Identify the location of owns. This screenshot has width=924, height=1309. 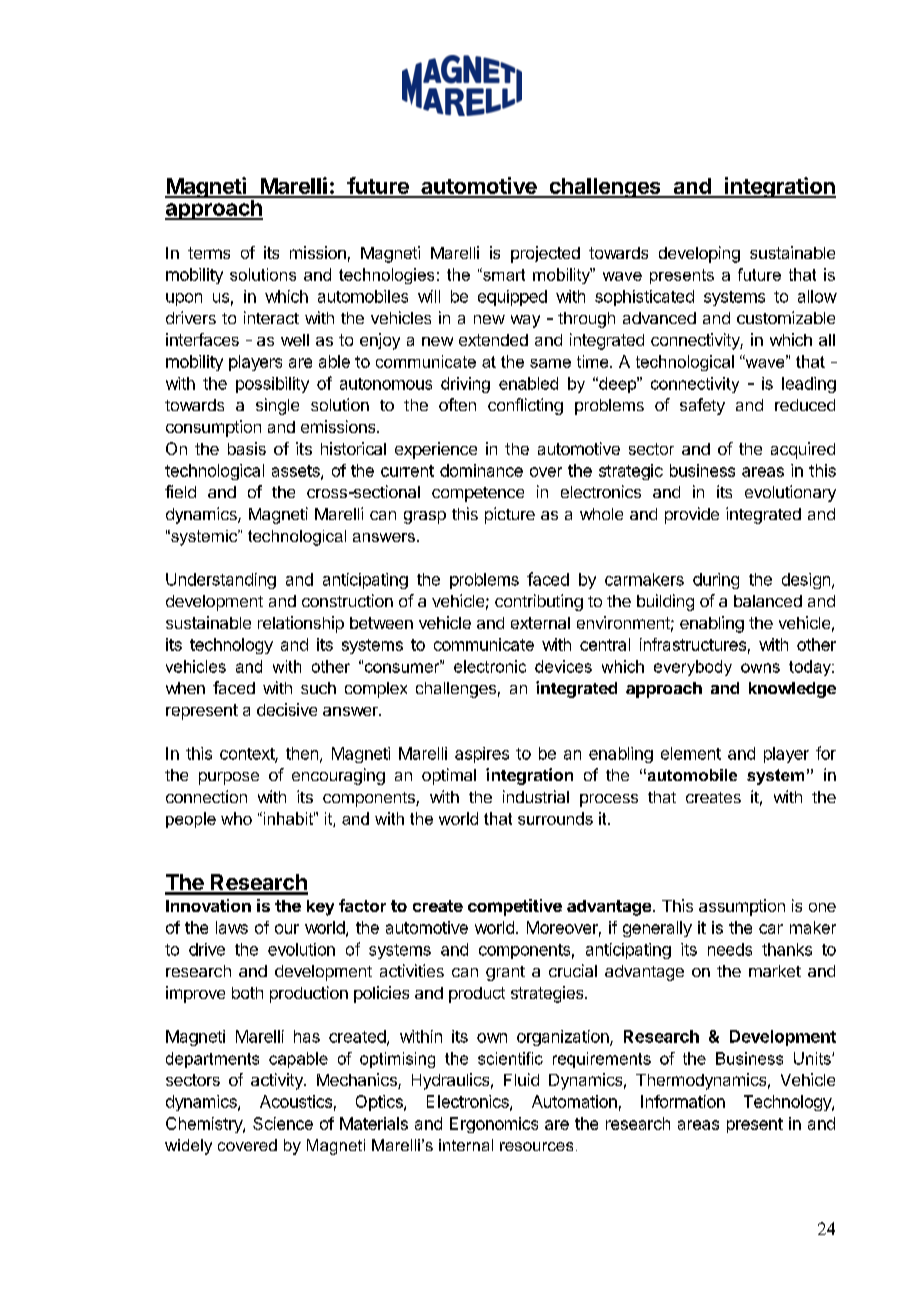
(760, 668).
